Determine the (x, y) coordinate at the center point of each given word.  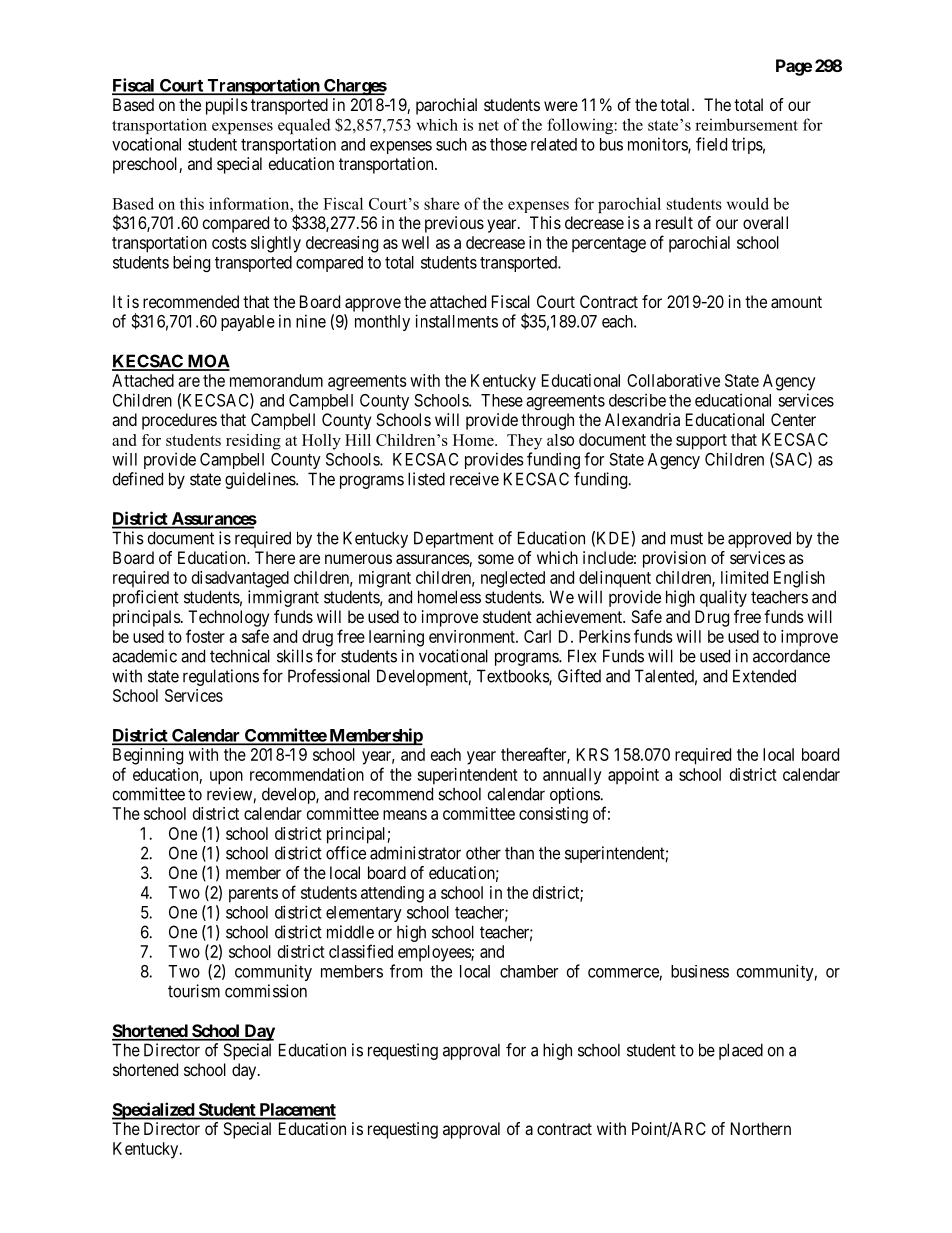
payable (248, 323)
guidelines (261, 480)
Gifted (579, 676)
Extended (764, 676)
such (451, 144)
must (687, 538)
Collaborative (673, 380)
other (483, 853)
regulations (221, 677)
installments (456, 321)
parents (253, 895)
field (711, 144)
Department (454, 539)
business (700, 971)
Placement (296, 1111)
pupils (227, 106)
